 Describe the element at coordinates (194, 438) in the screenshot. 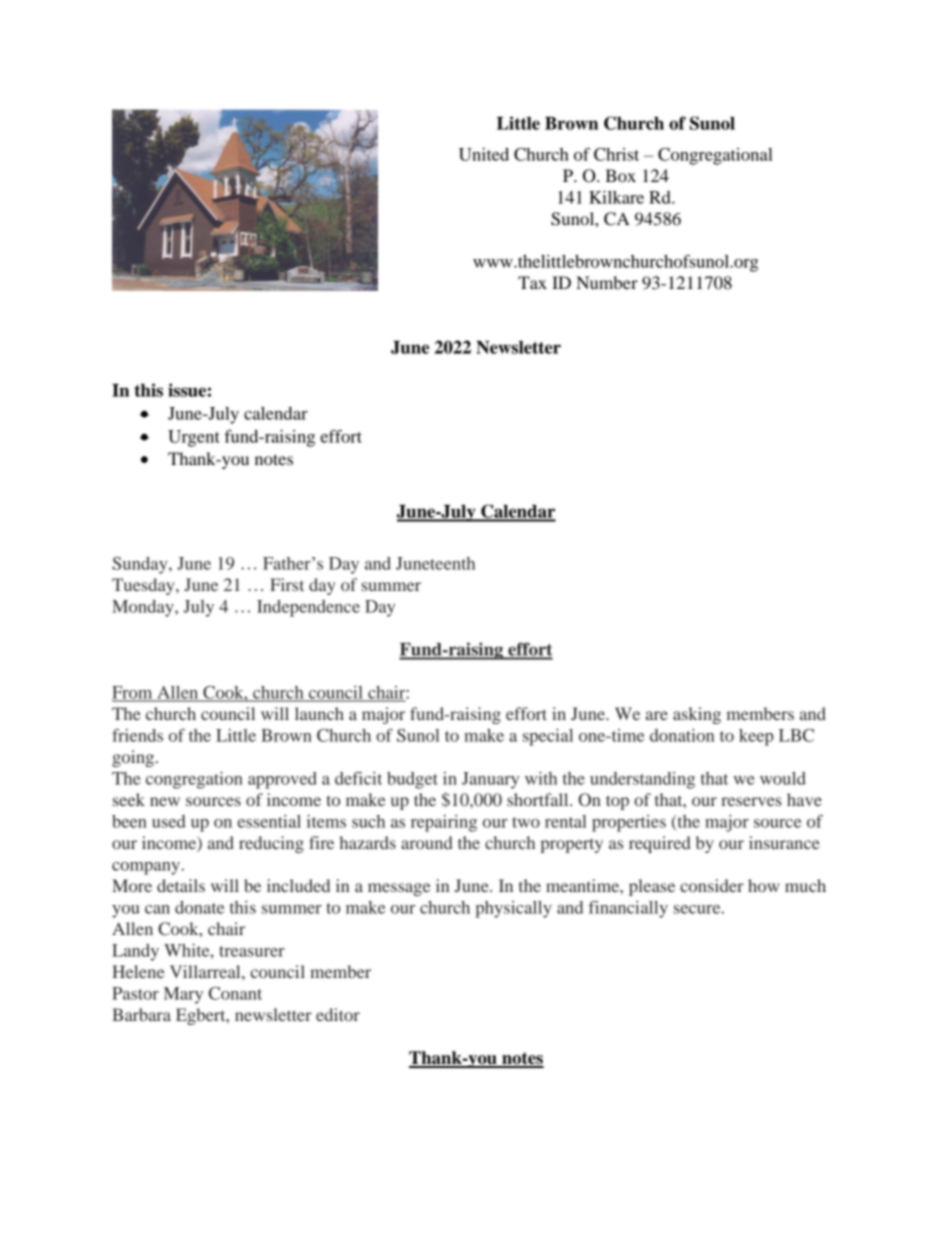

I see `Urgent` at that location.
